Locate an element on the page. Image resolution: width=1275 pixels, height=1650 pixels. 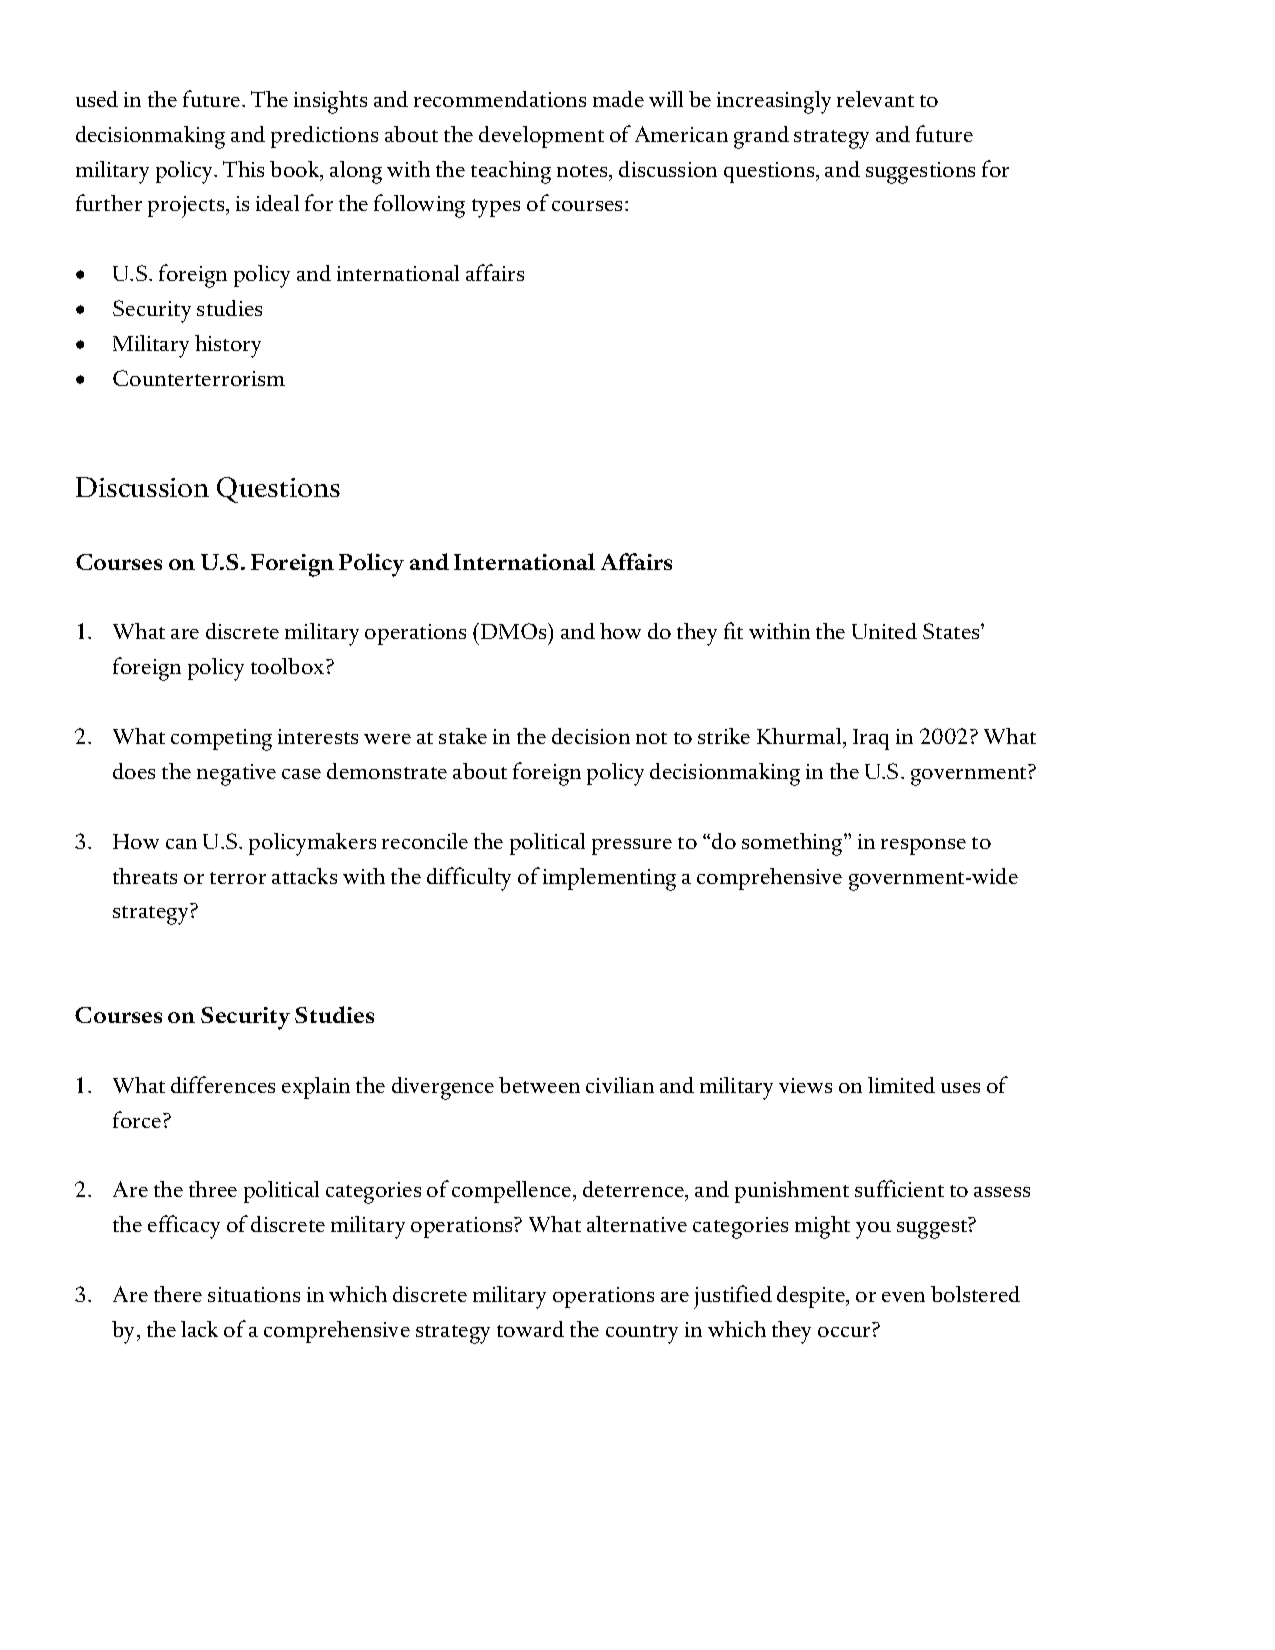
even is located at coordinates (903, 1297).
